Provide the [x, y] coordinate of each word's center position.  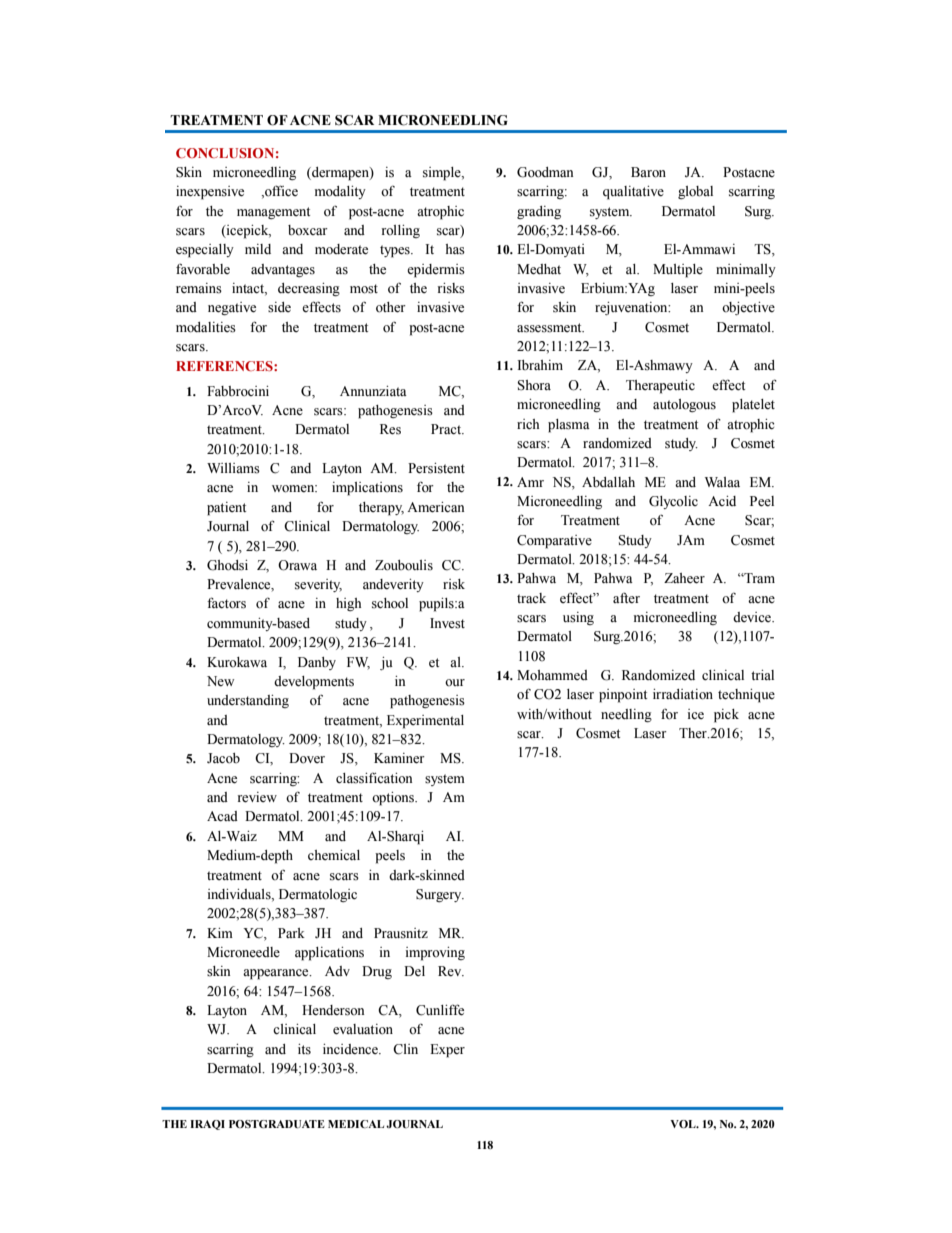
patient [226, 509]
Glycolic [673, 502]
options [394, 799]
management [273, 213]
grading [539, 212]
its [304, 1049]
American [435, 507]
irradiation [683, 694]
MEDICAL [356, 1124]
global [695, 192]
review [257, 797]
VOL [684, 1124]
